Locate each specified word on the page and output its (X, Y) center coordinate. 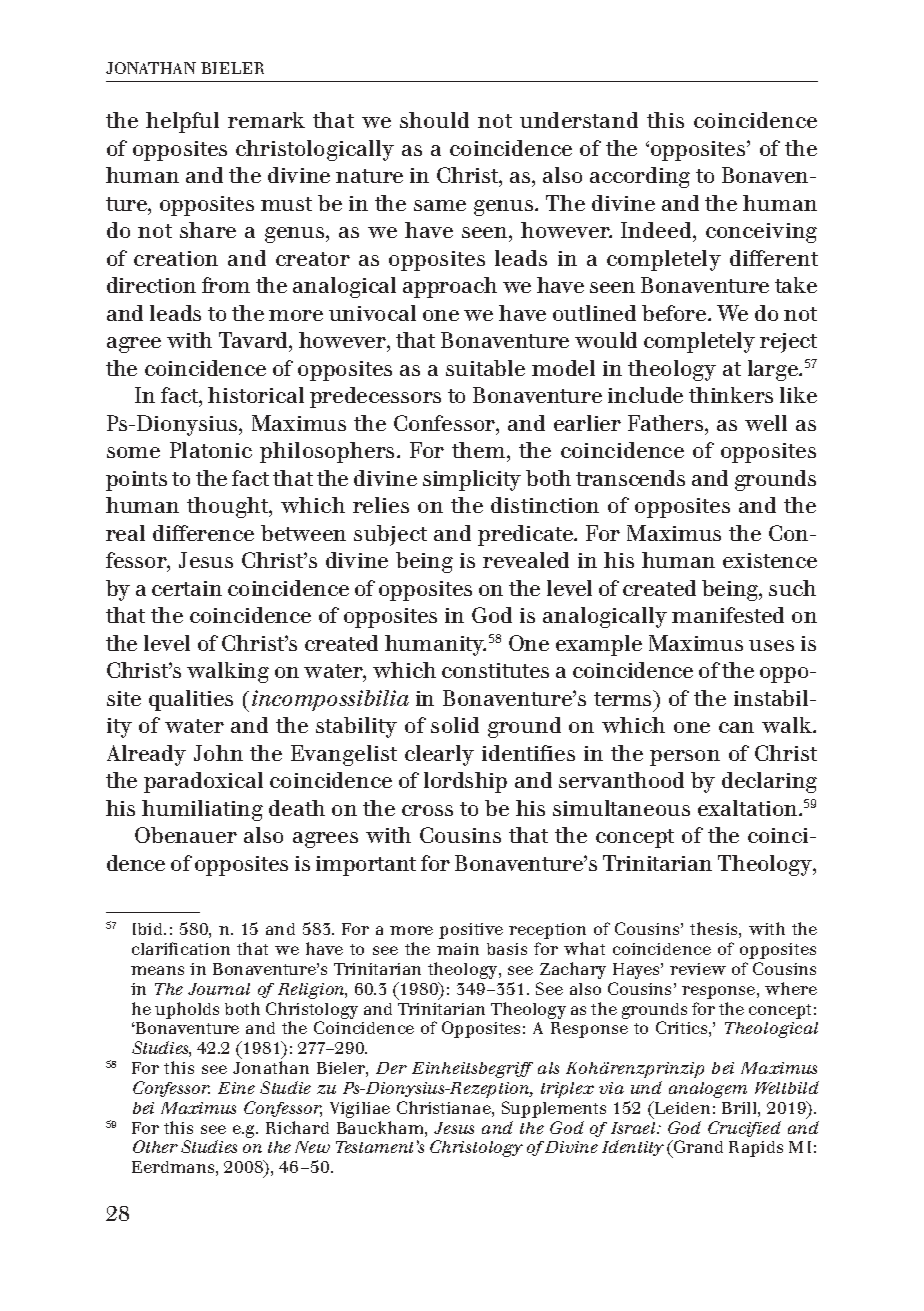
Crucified (744, 1129)
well (766, 423)
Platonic (211, 450)
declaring (769, 782)
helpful (182, 122)
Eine (236, 1088)
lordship (465, 782)
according (640, 177)
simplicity (472, 480)
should (434, 120)
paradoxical (203, 782)
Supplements (554, 1109)
